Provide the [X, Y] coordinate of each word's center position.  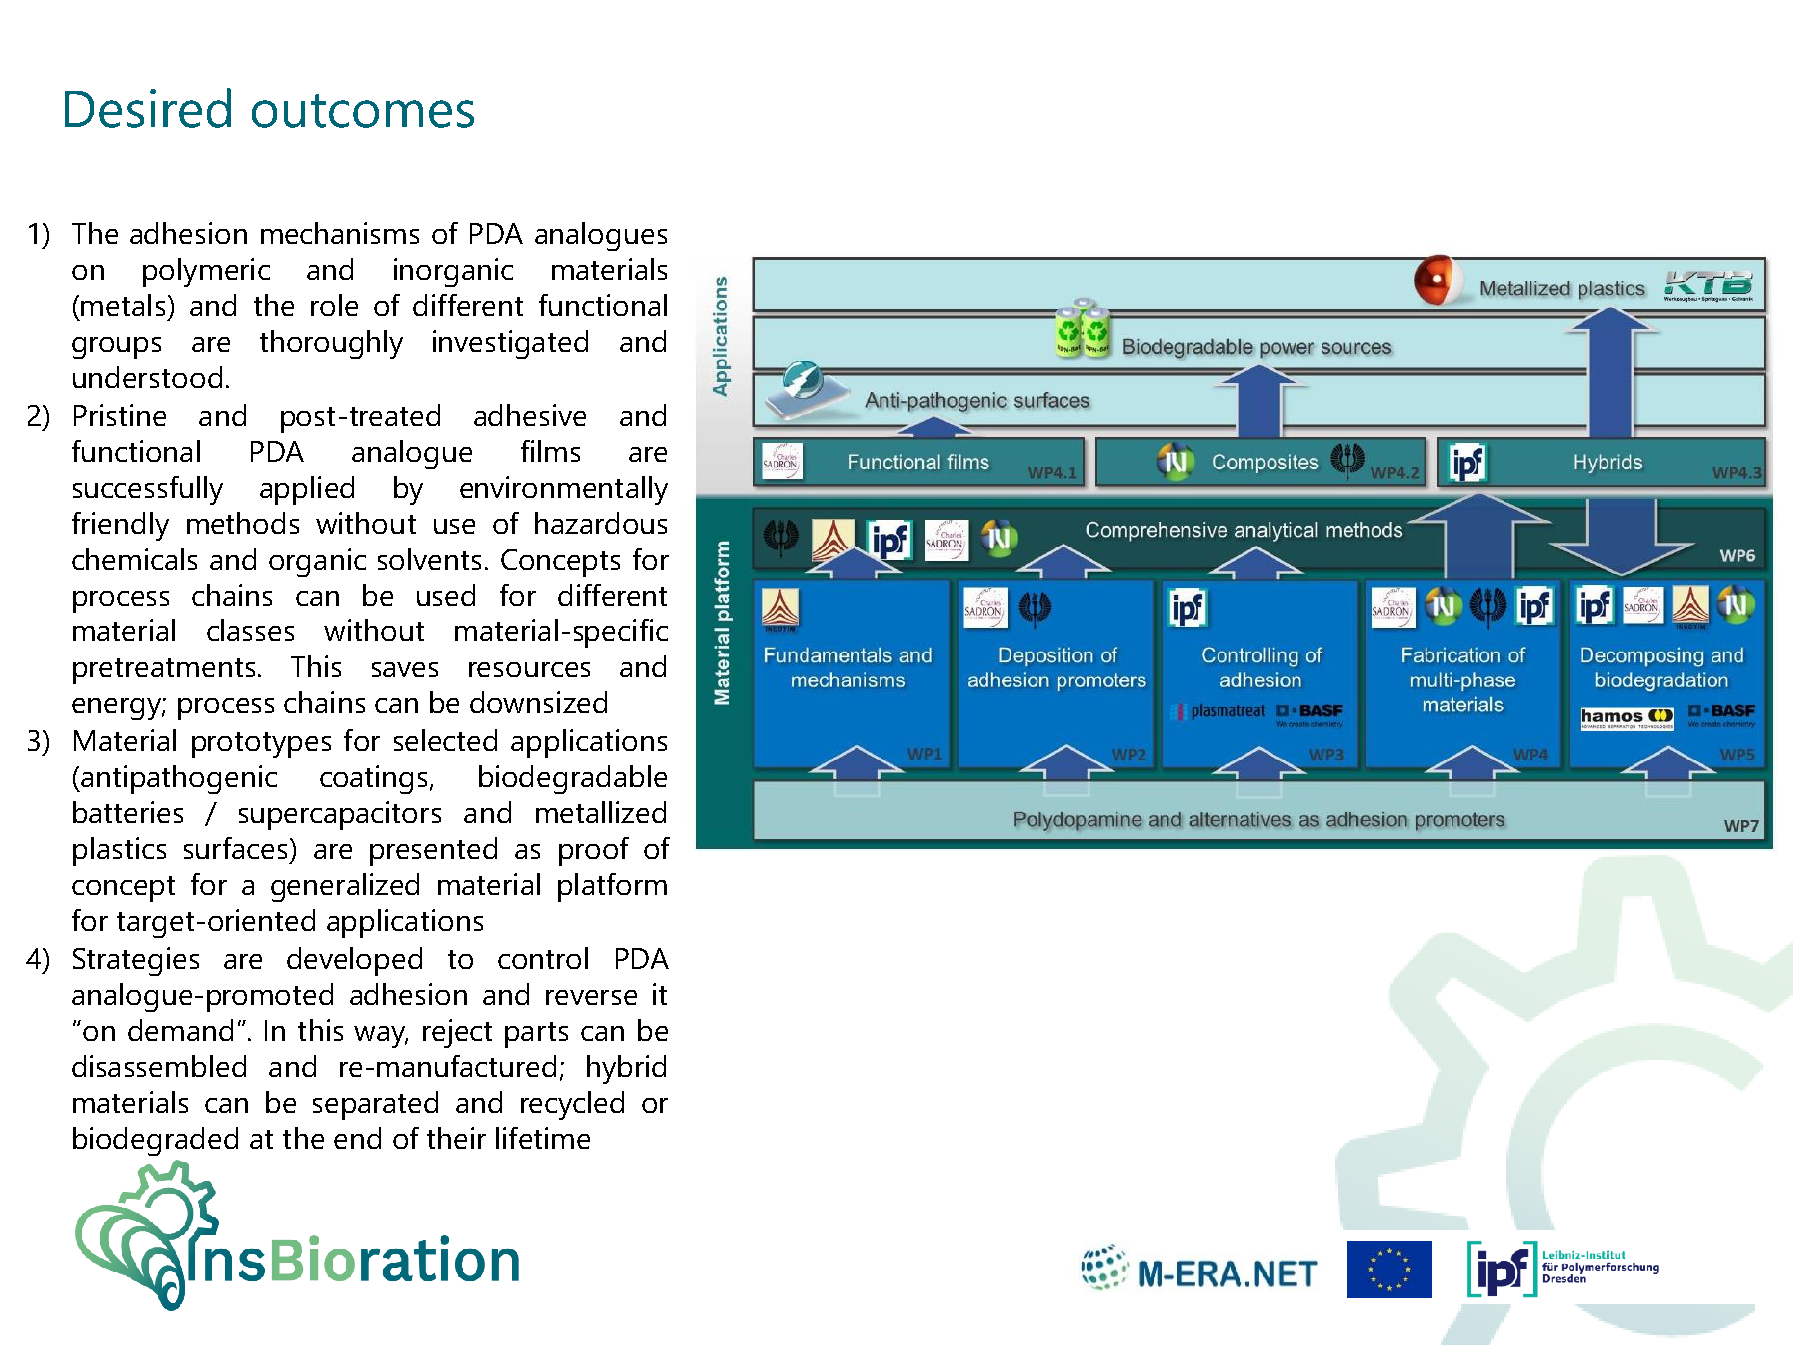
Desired [148, 108]
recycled [572, 1105]
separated [375, 1105]
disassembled [159, 1066]
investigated [510, 344]
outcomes [363, 111]
